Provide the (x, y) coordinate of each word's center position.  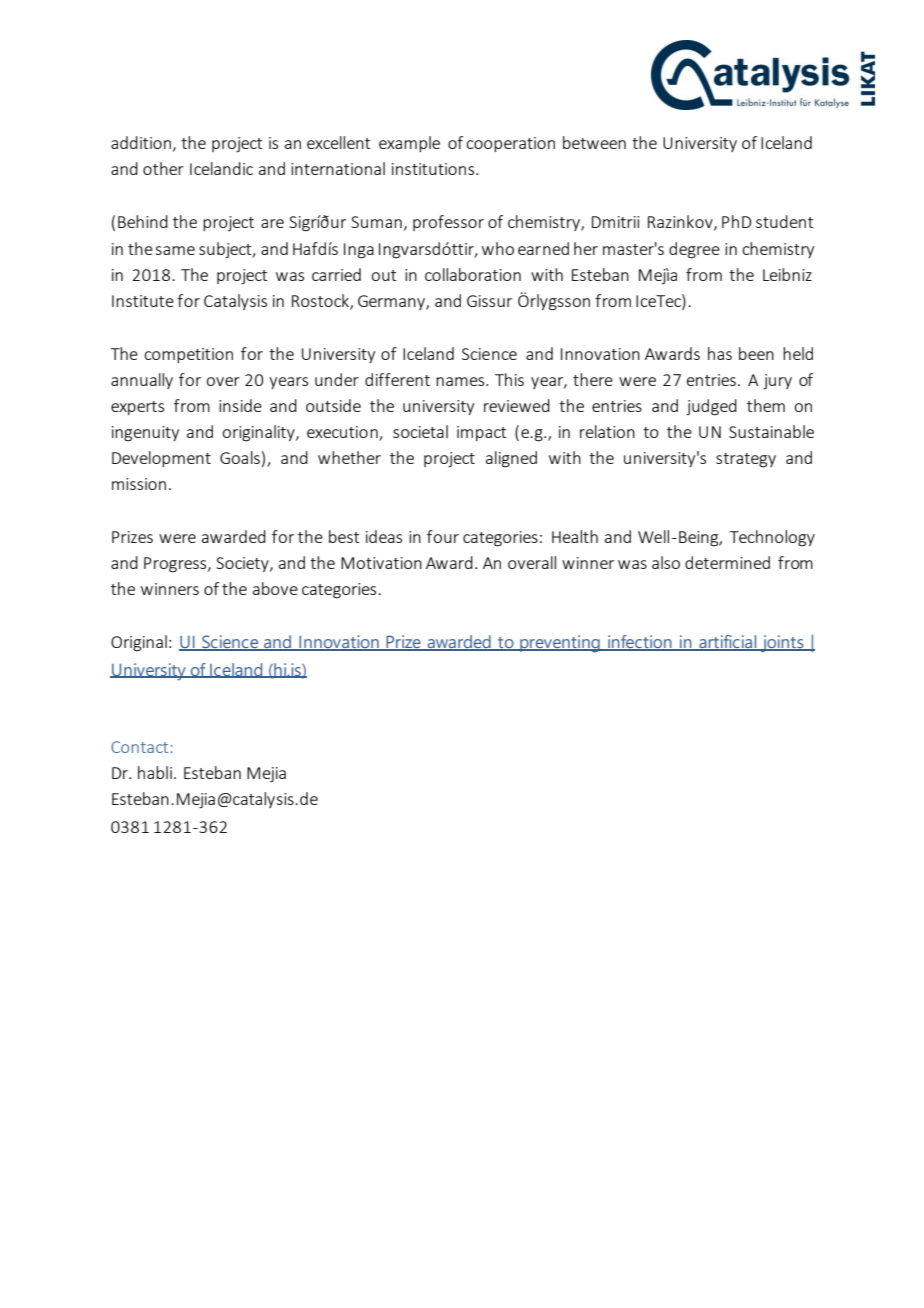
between (594, 142)
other (163, 168)
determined (727, 562)
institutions (434, 169)
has (720, 353)
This (509, 379)
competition (188, 355)
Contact (139, 747)
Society (243, 564)
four (443, 536)
